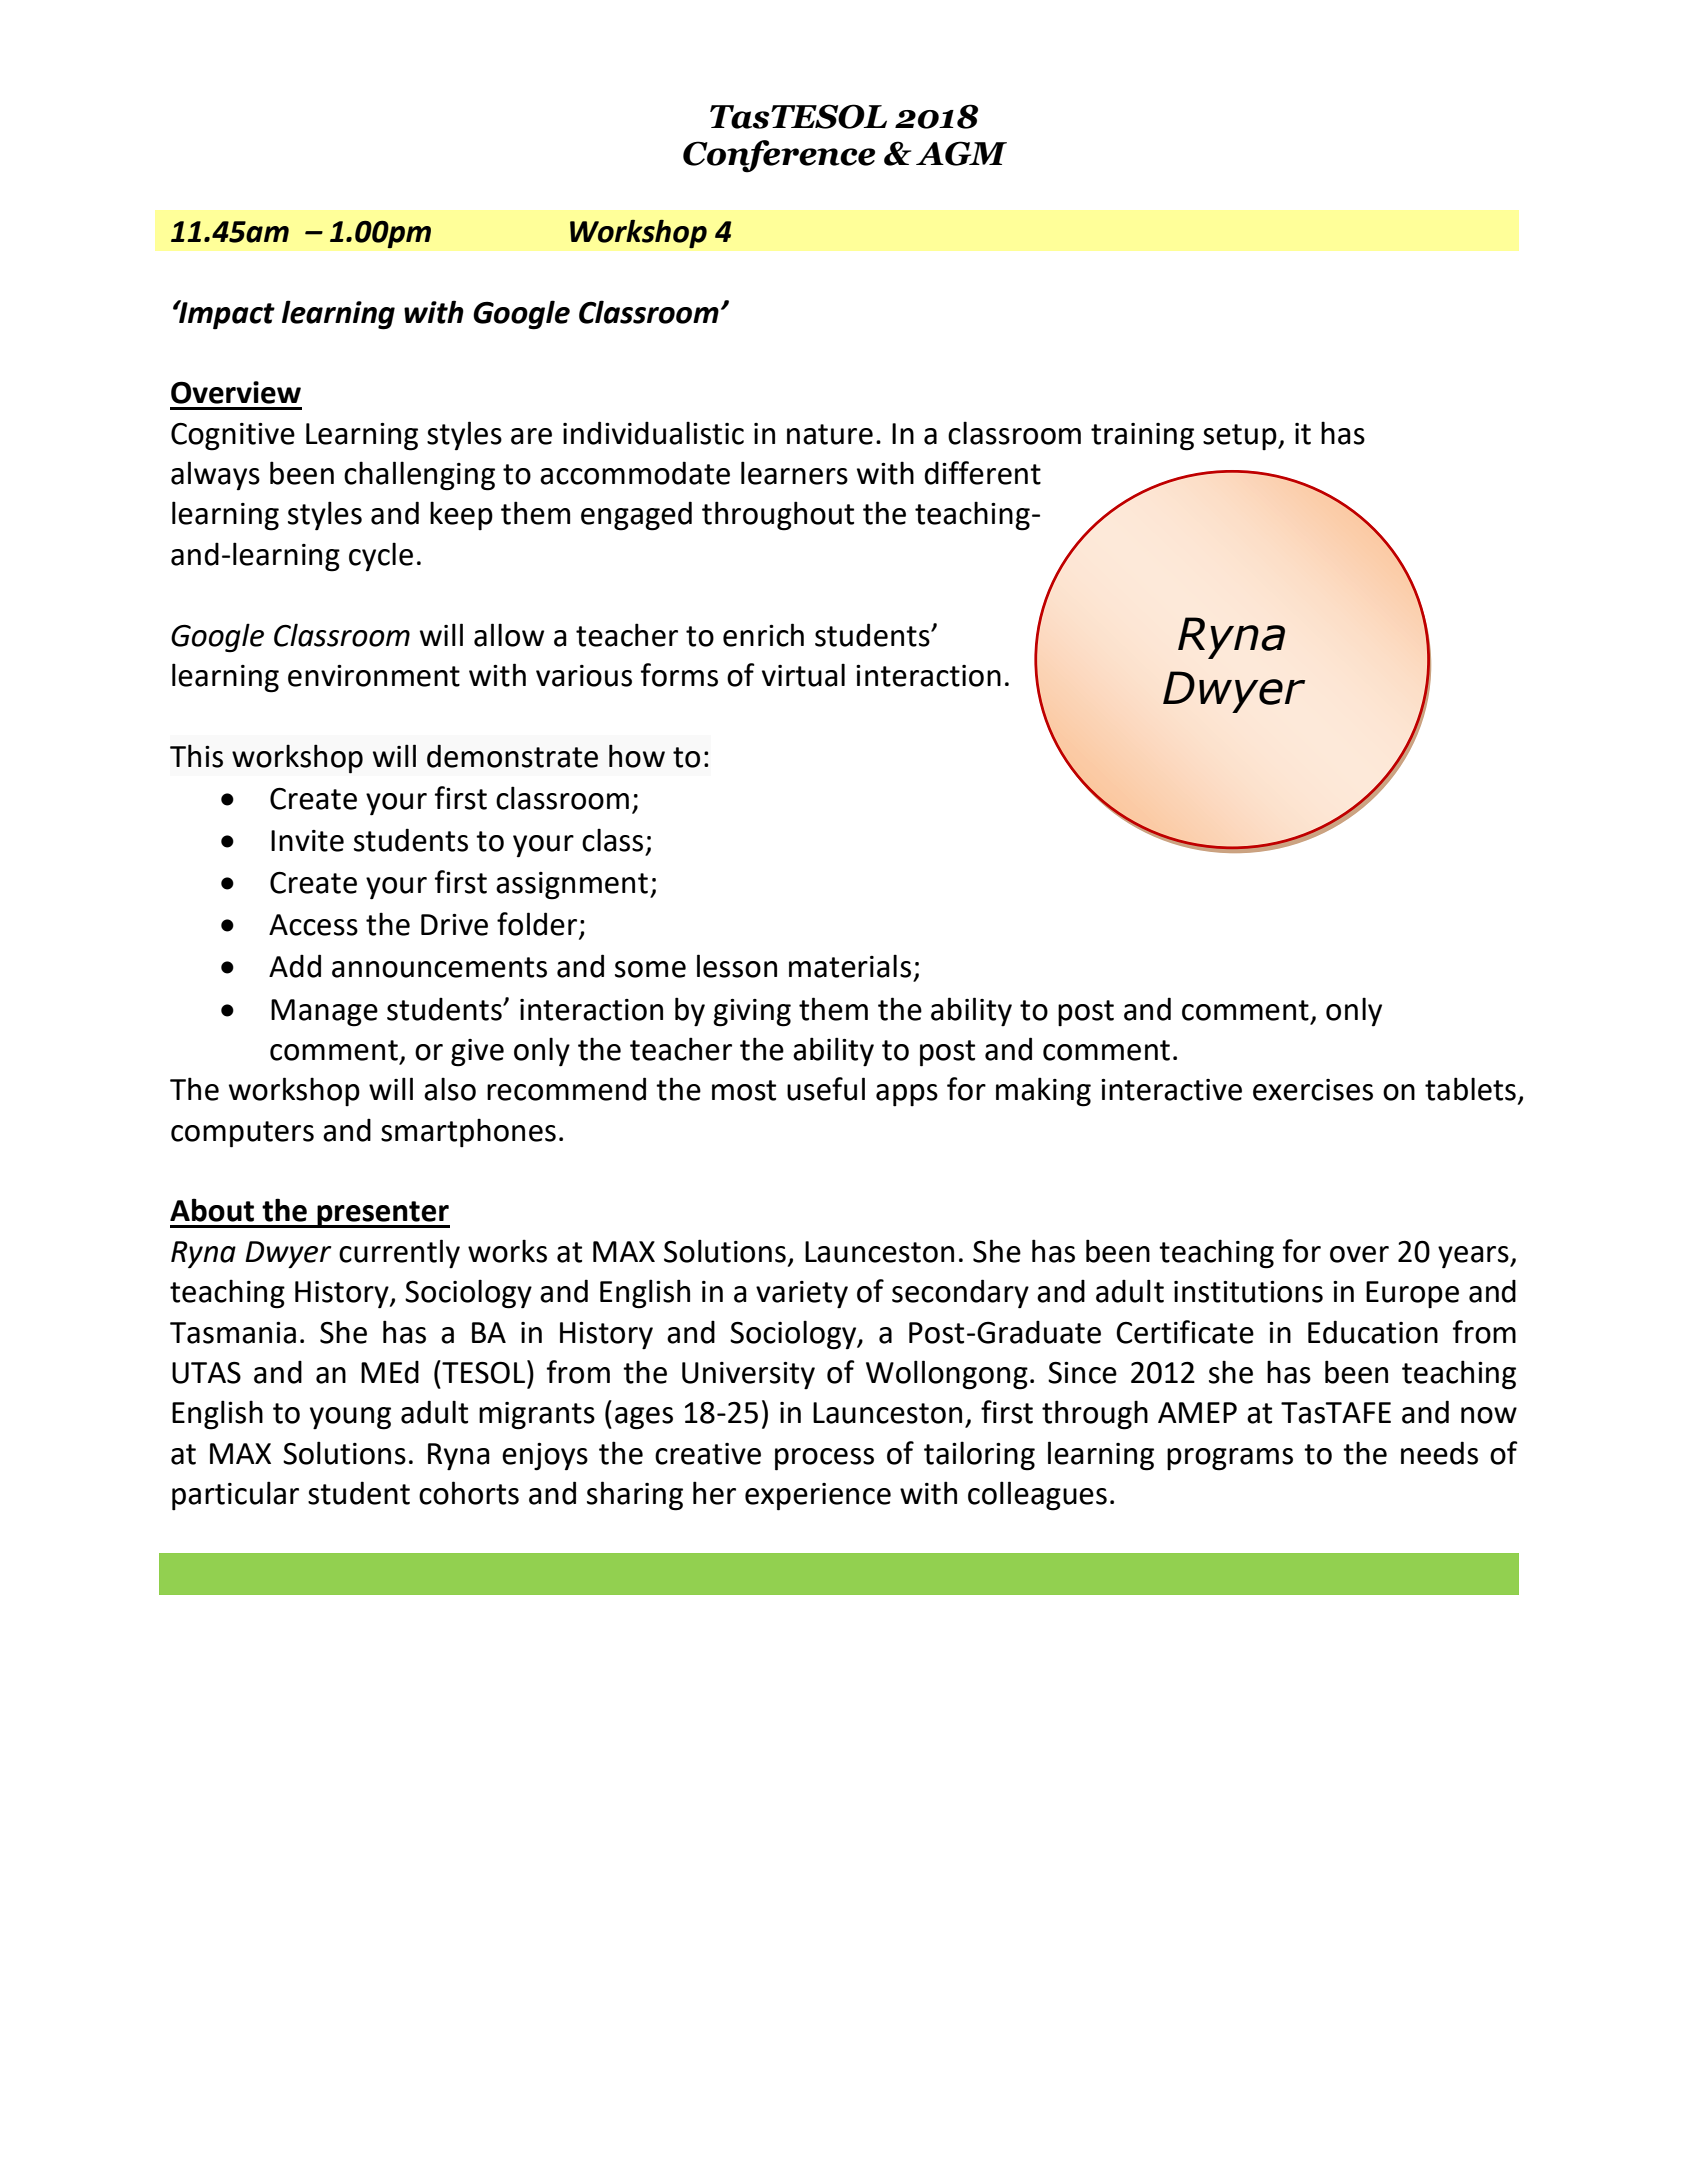 The height and width of the screenshot is (2183, 1687). I want to click on young, so click(350, 1418).
